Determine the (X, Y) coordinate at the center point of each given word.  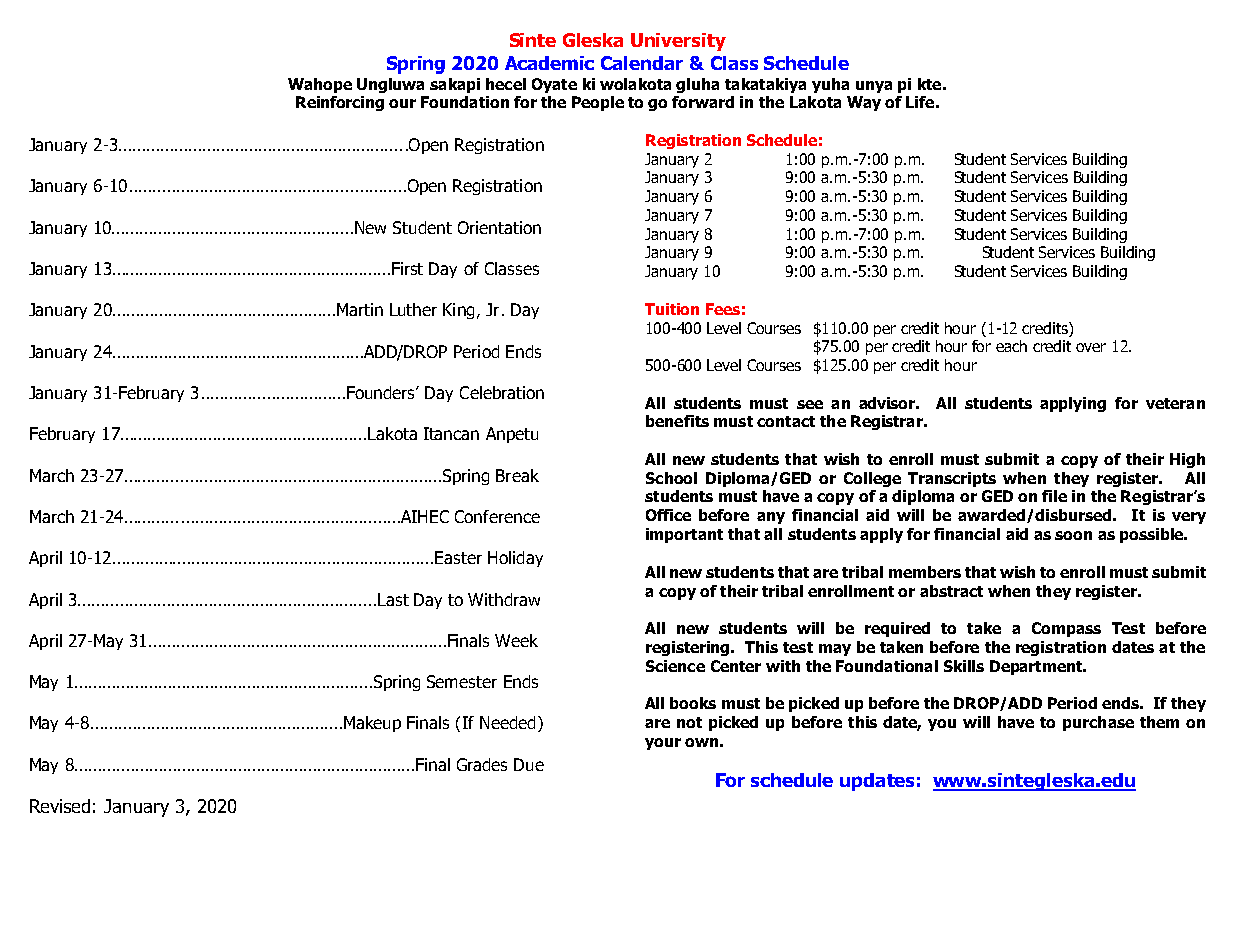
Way (864, 103)
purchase (1098, 723)
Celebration (502, 392)
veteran (1175, 403)
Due (529, 764)
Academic (549, 63)
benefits (677, 421)
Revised (60, 806)
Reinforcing (340, 103)
